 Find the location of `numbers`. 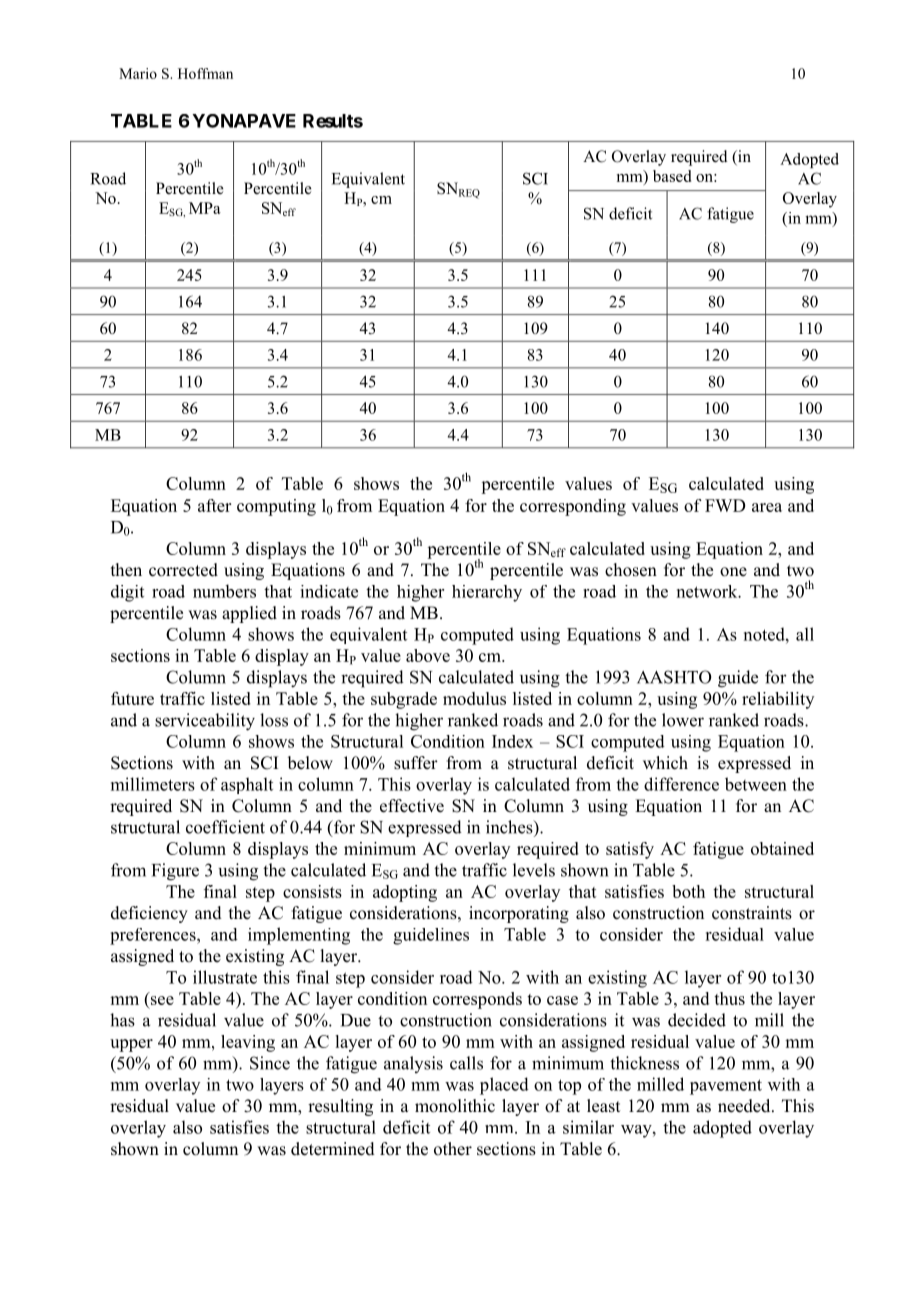

numbers is located at coordinates (224, 591).
